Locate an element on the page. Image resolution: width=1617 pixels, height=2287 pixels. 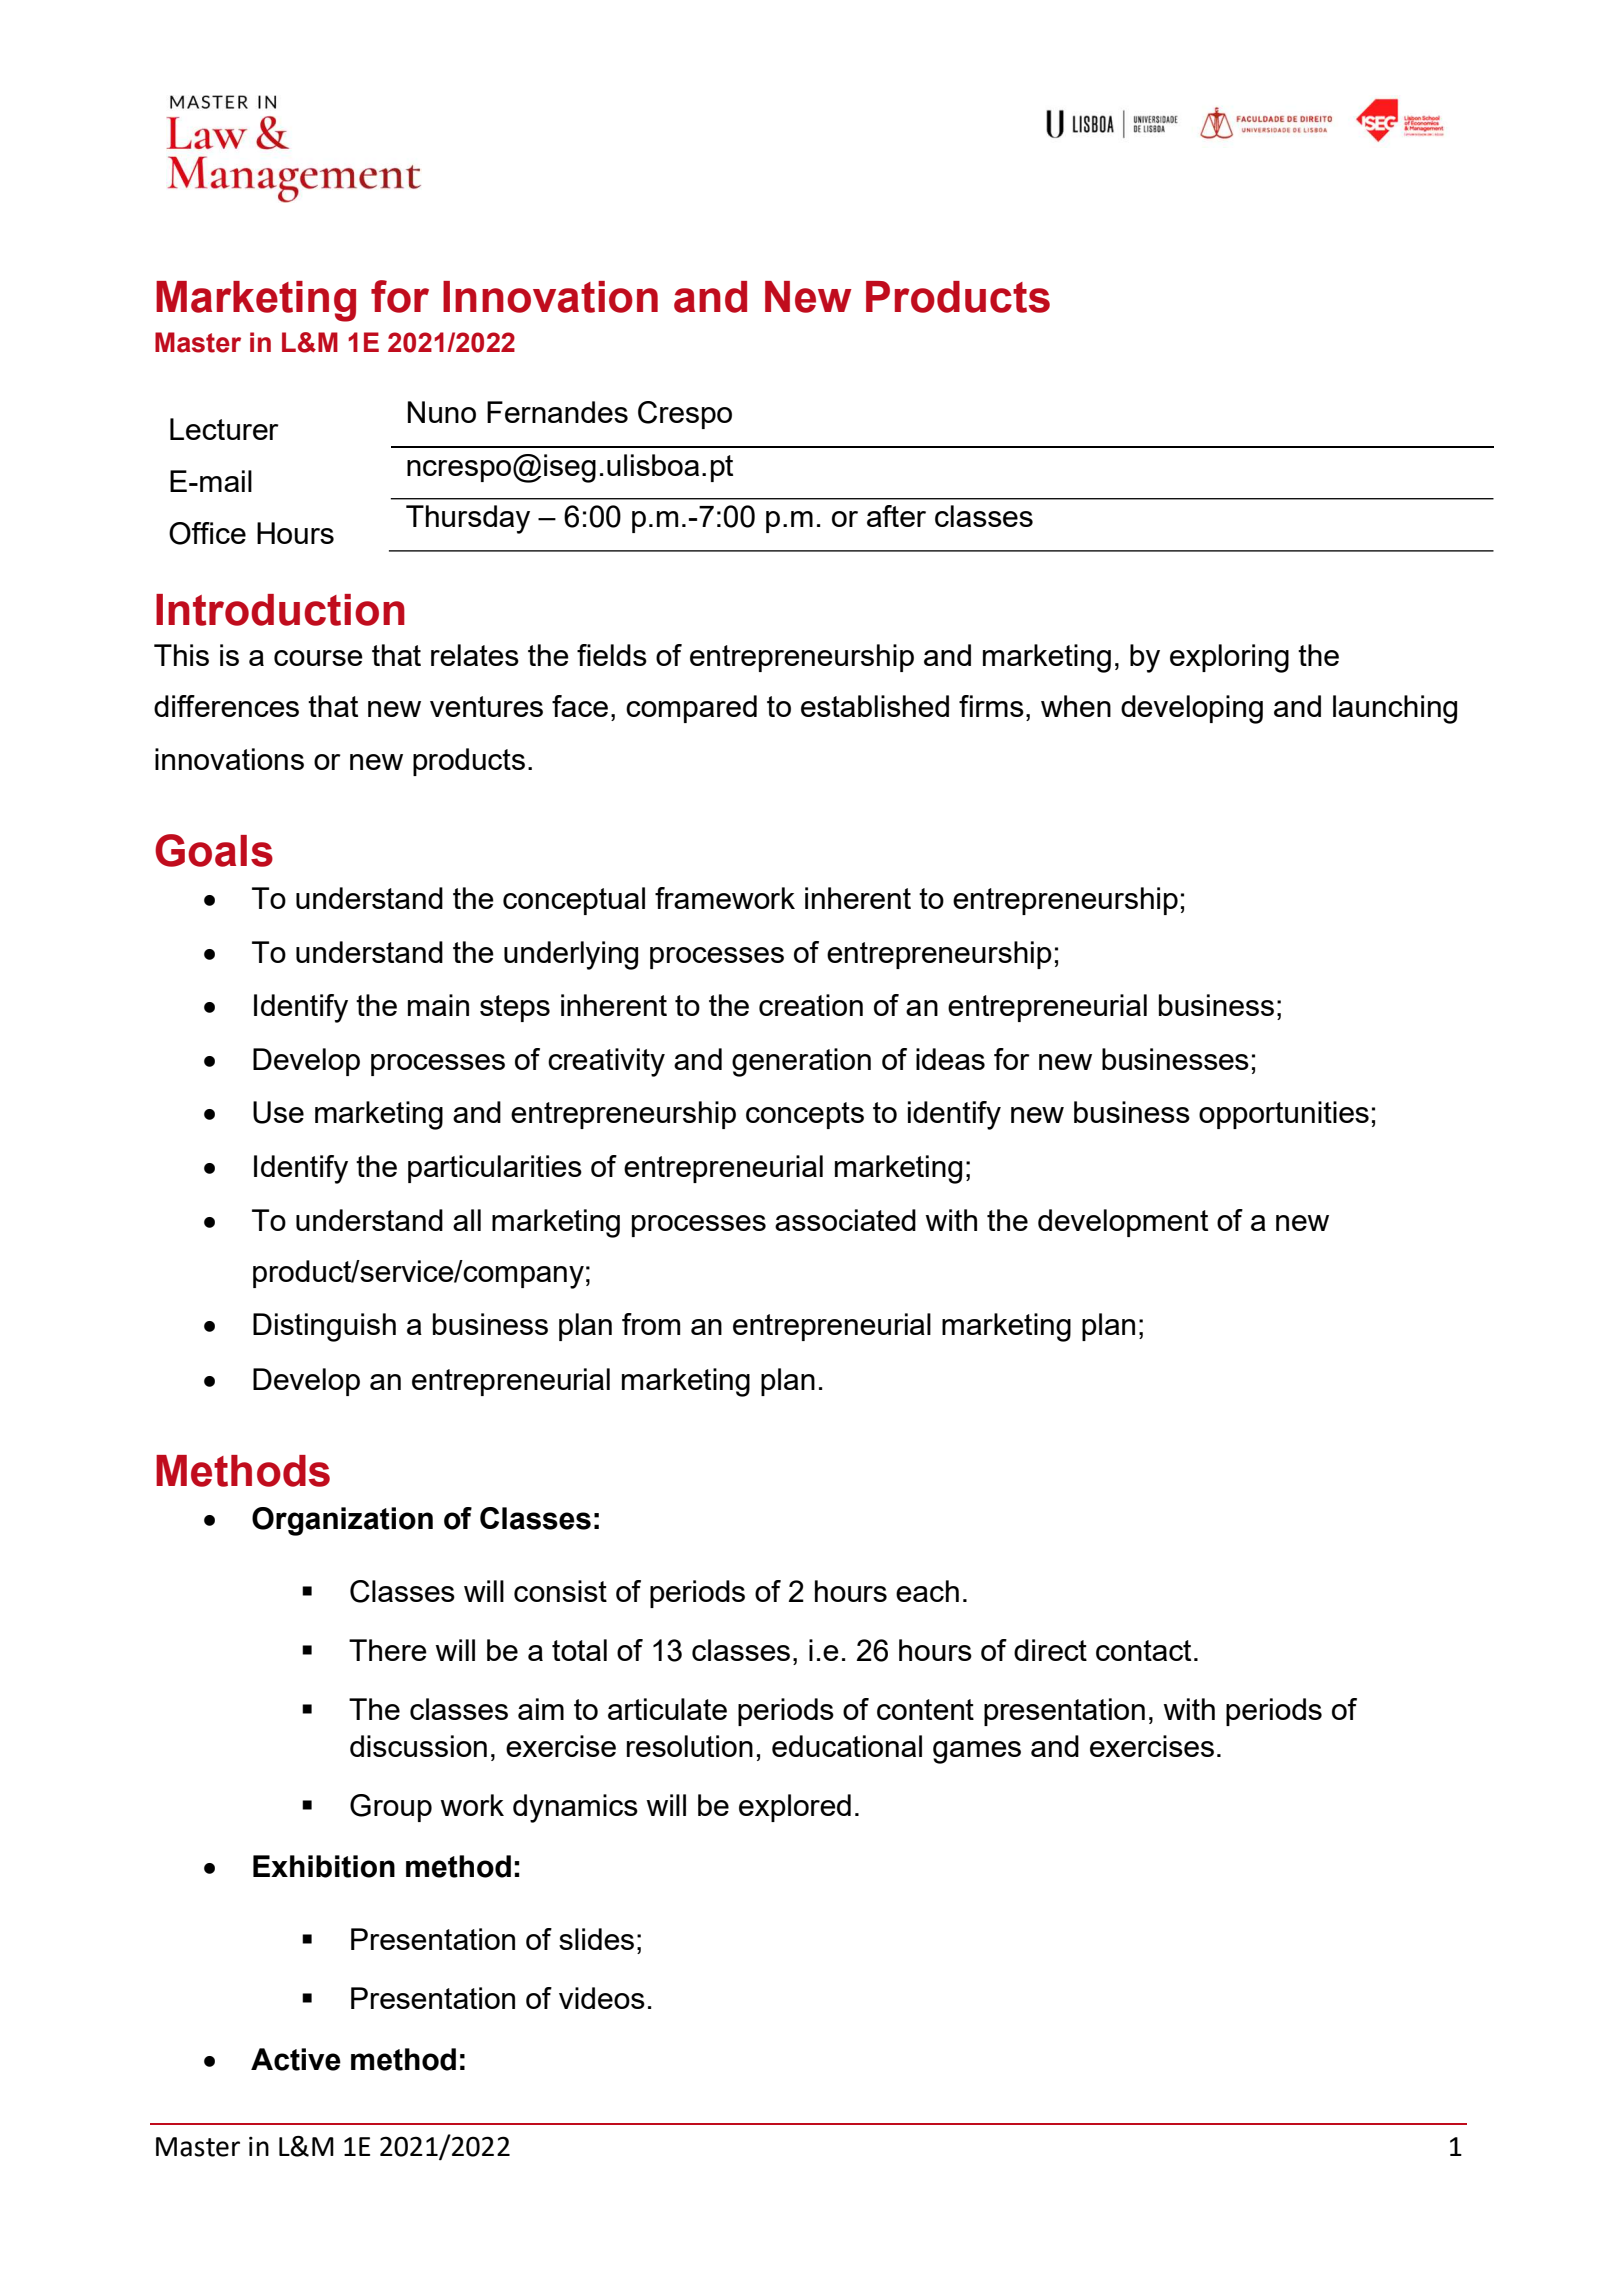
each is located at coordinates (927, 1591).
